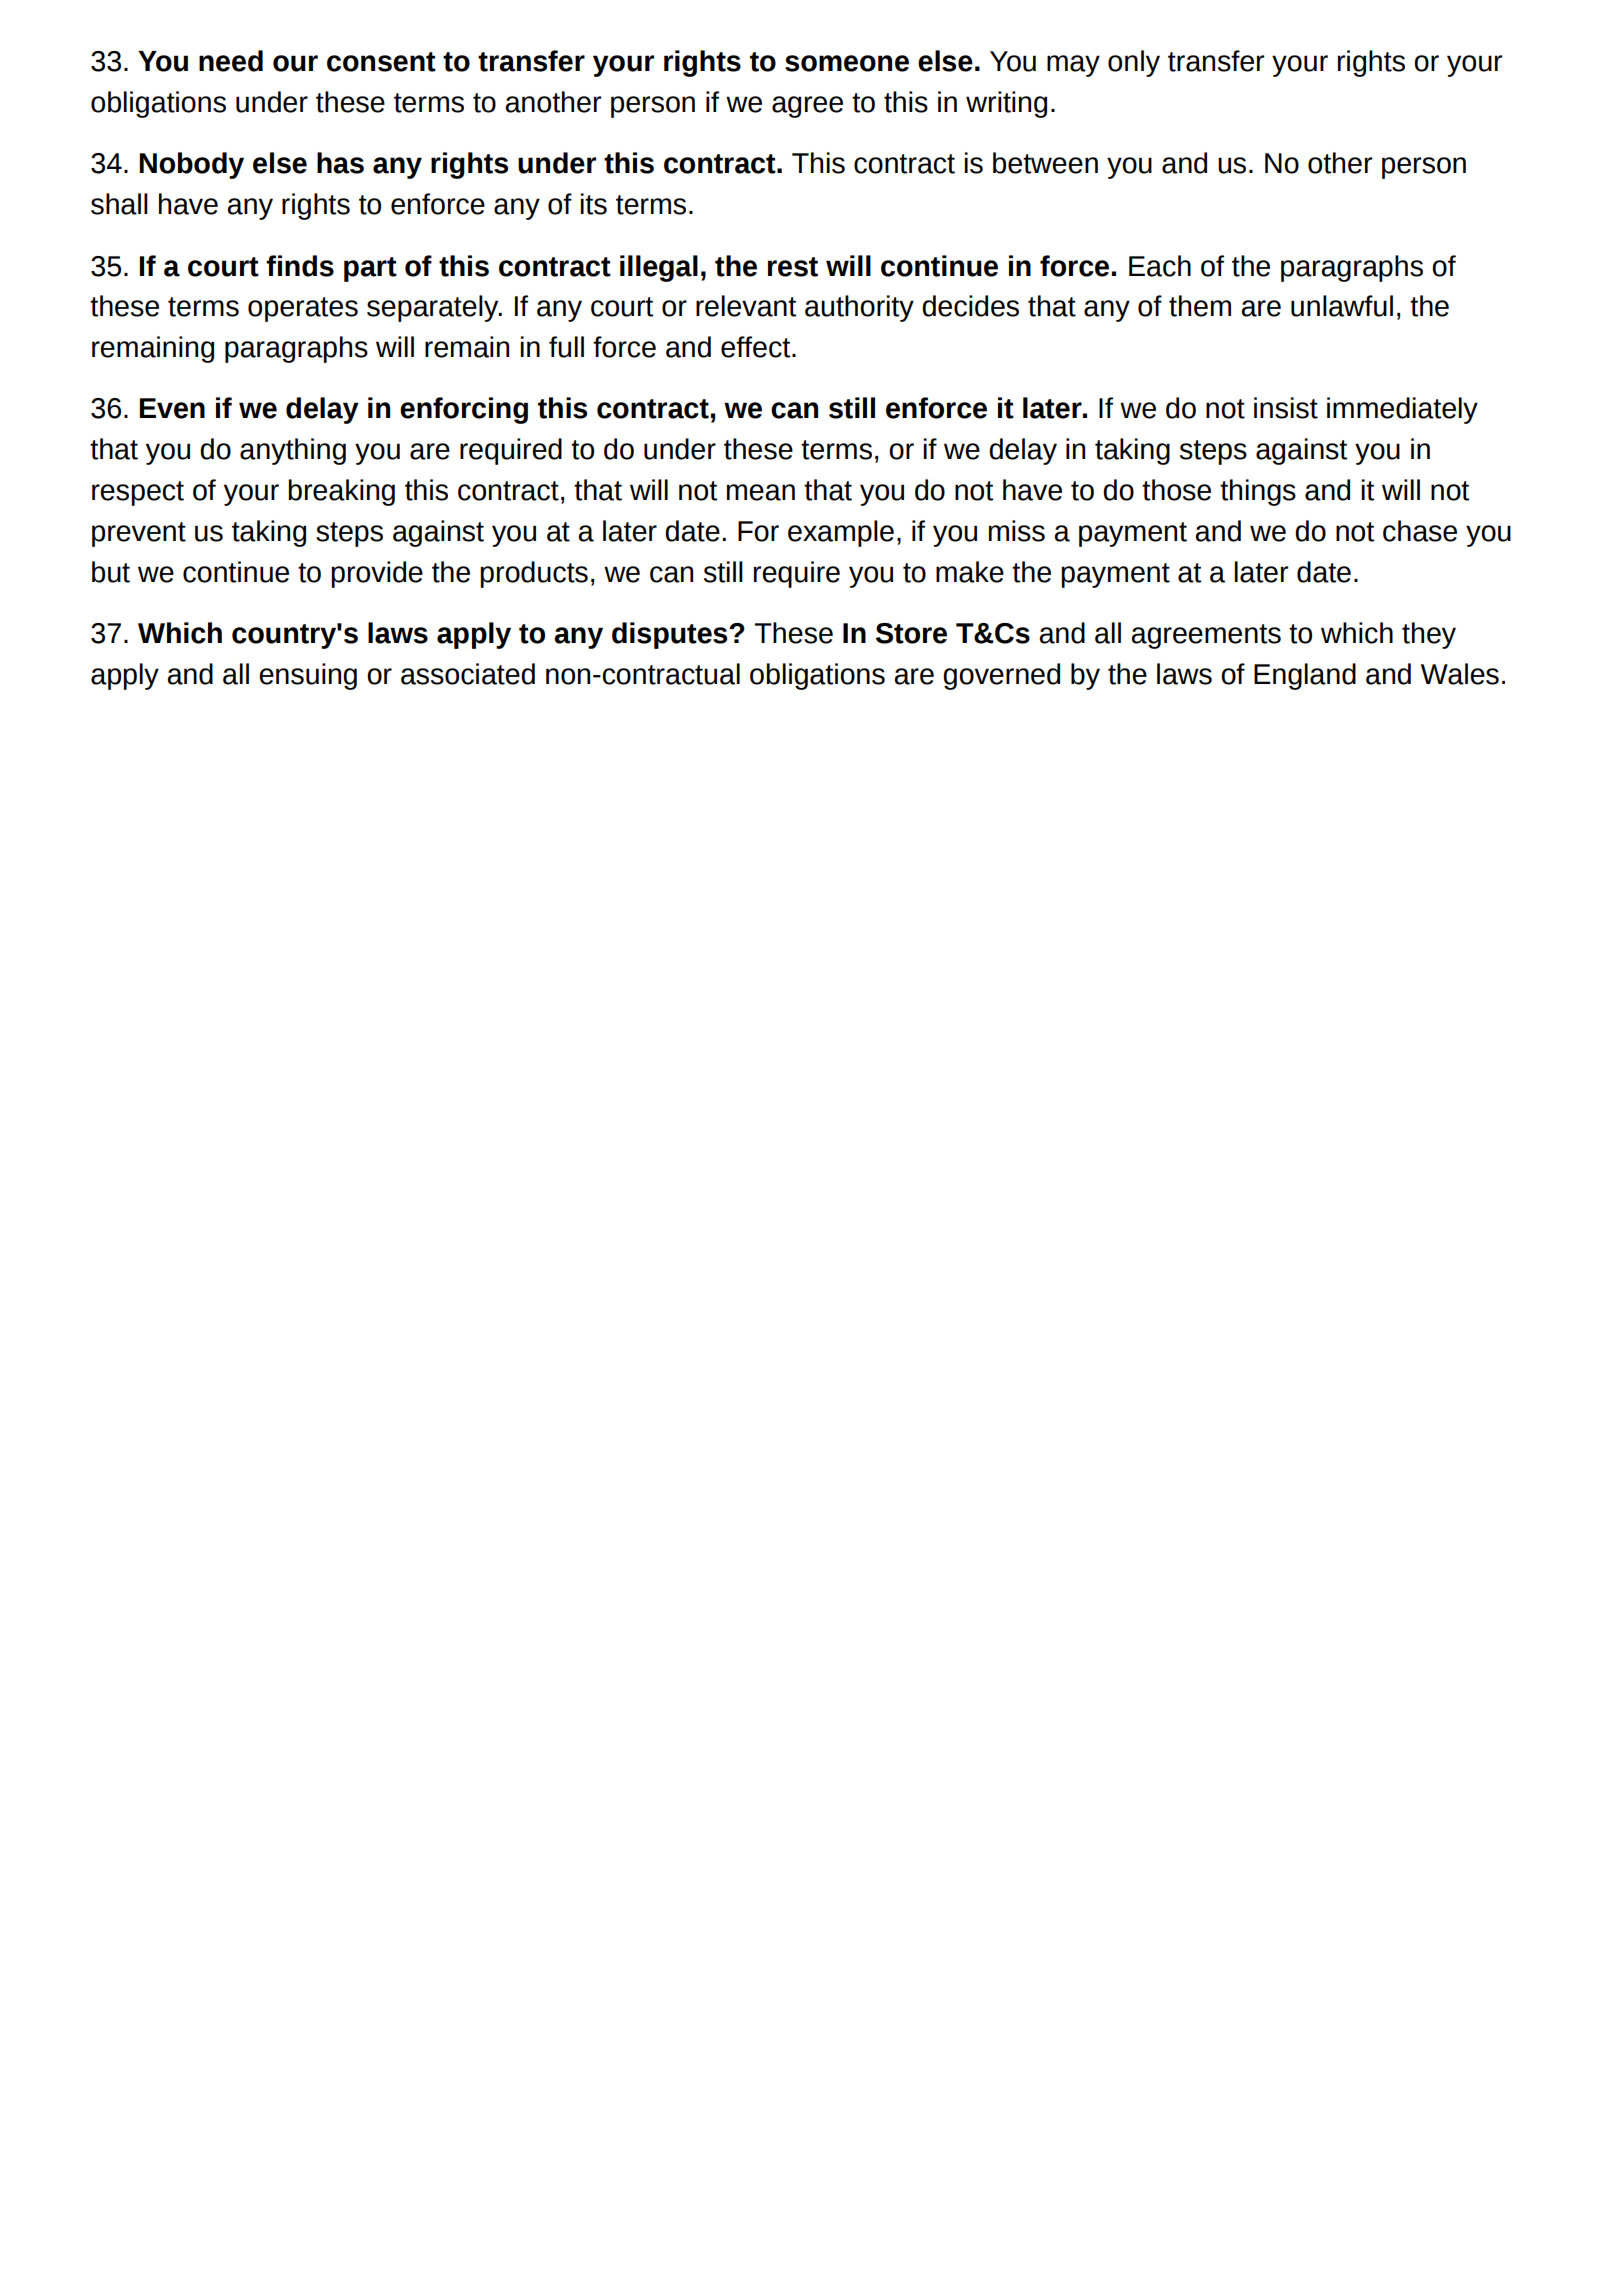 Image resolution: width=1619 pixels, height=2291 pixels. Describe the element at coordinates (231, 61) in the page. I see `need` at that location.
